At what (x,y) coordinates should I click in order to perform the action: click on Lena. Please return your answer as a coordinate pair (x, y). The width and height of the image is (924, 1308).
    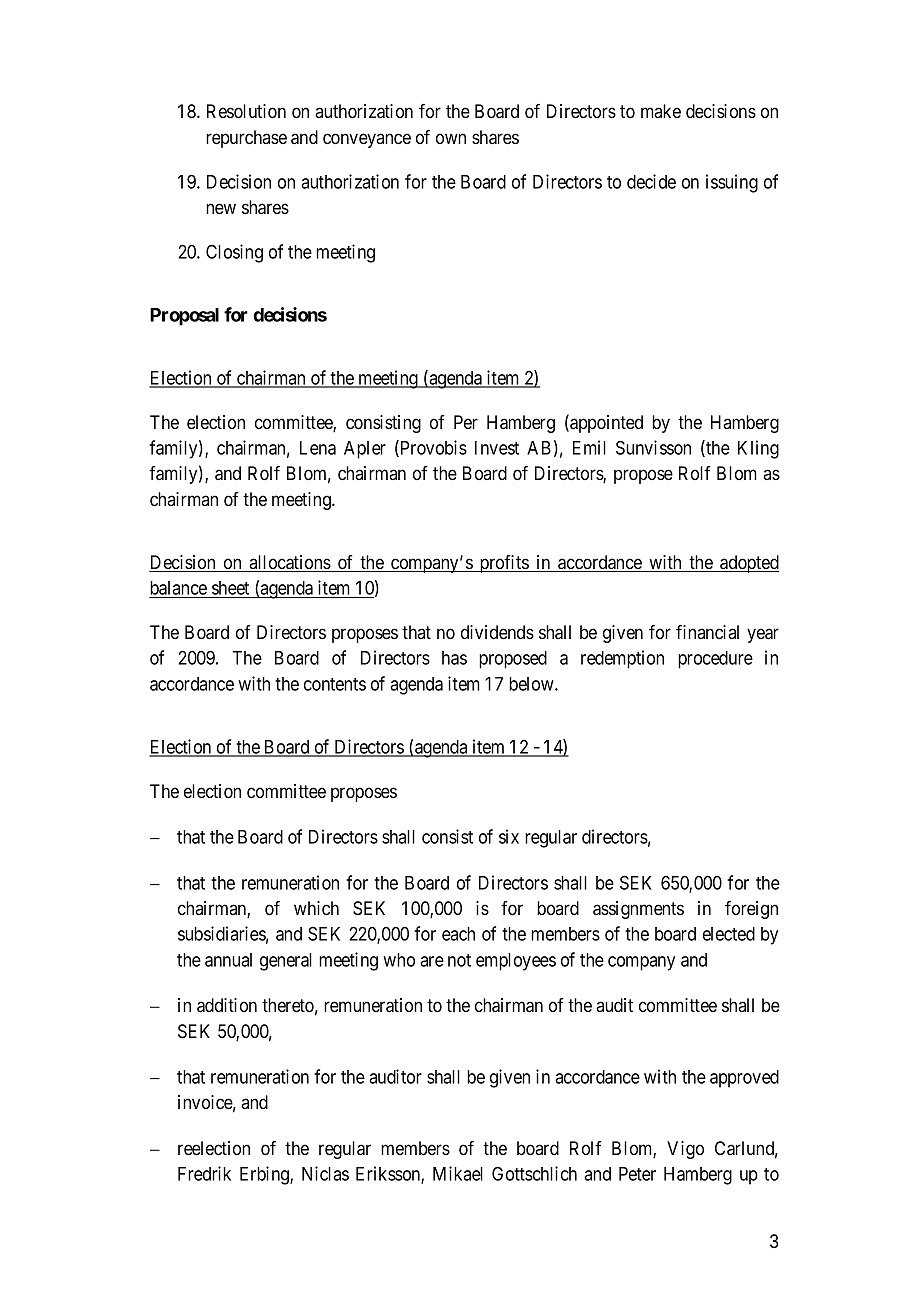
    Looking at the image, I should click on (318, 448).
